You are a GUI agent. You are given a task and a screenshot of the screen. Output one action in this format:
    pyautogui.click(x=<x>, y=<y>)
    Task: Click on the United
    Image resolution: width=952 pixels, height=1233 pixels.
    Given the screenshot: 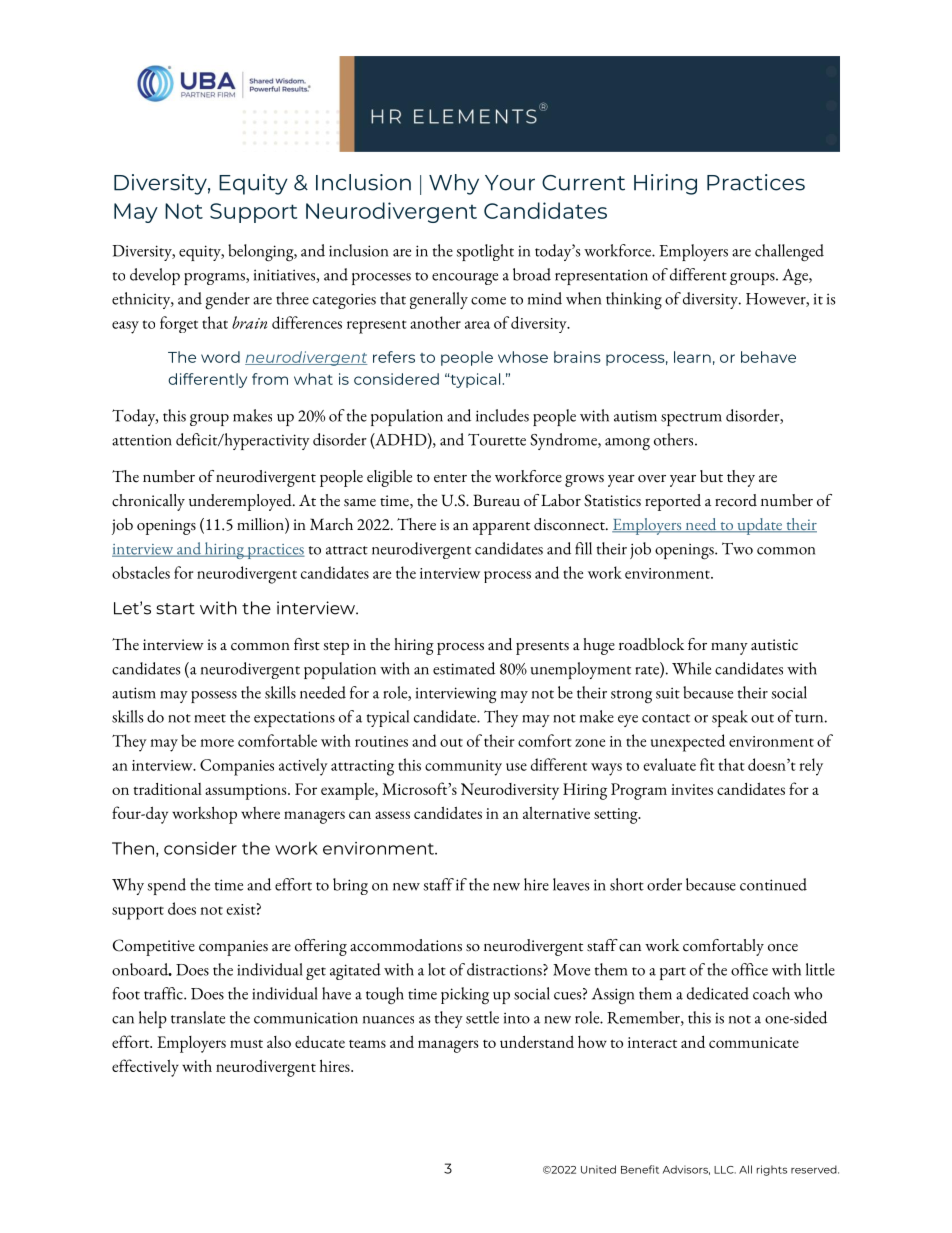 What is the action you would take?
    pyautogui.click(x=598, y=1169)
